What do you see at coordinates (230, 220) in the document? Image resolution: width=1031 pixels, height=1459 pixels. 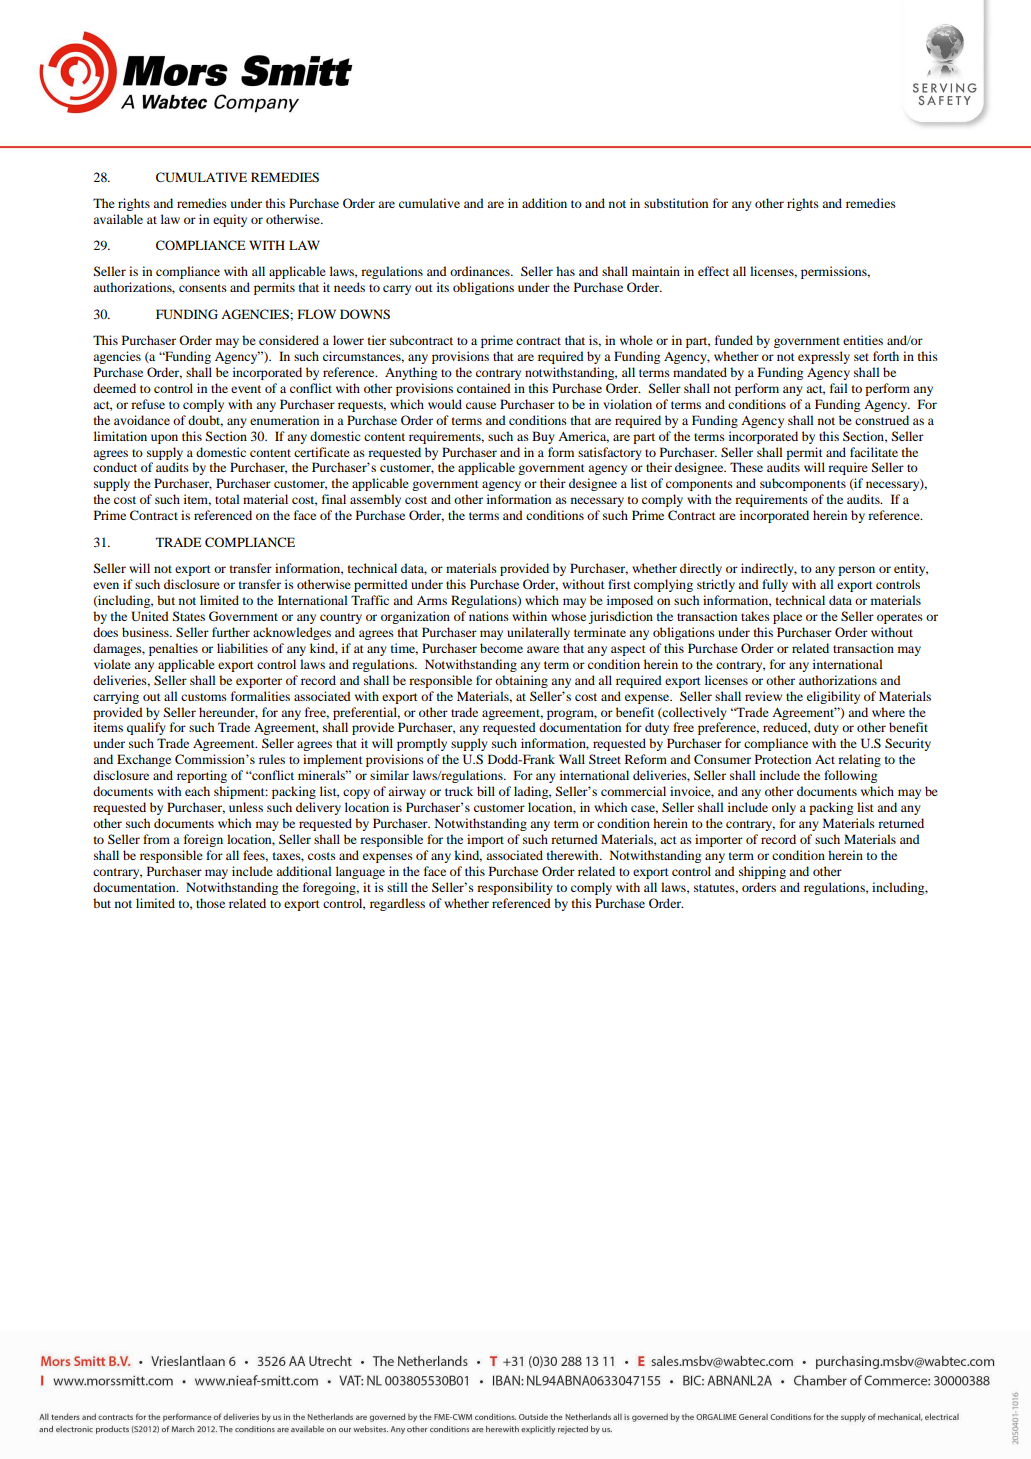 I see `equity` at bounding box center [230, 220].
